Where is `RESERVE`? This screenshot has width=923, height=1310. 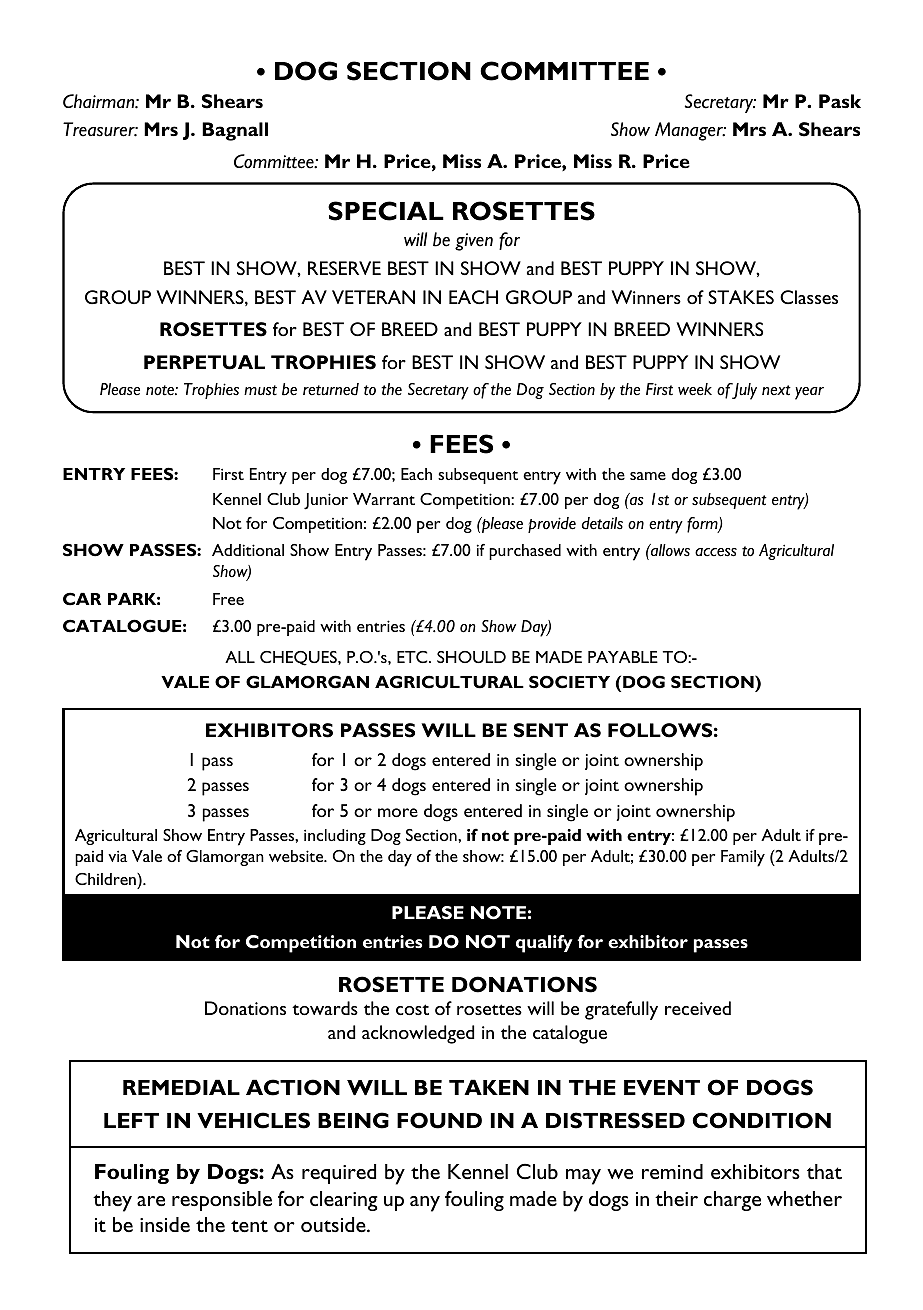 RESERVE is located at coordinates (344, 268).
